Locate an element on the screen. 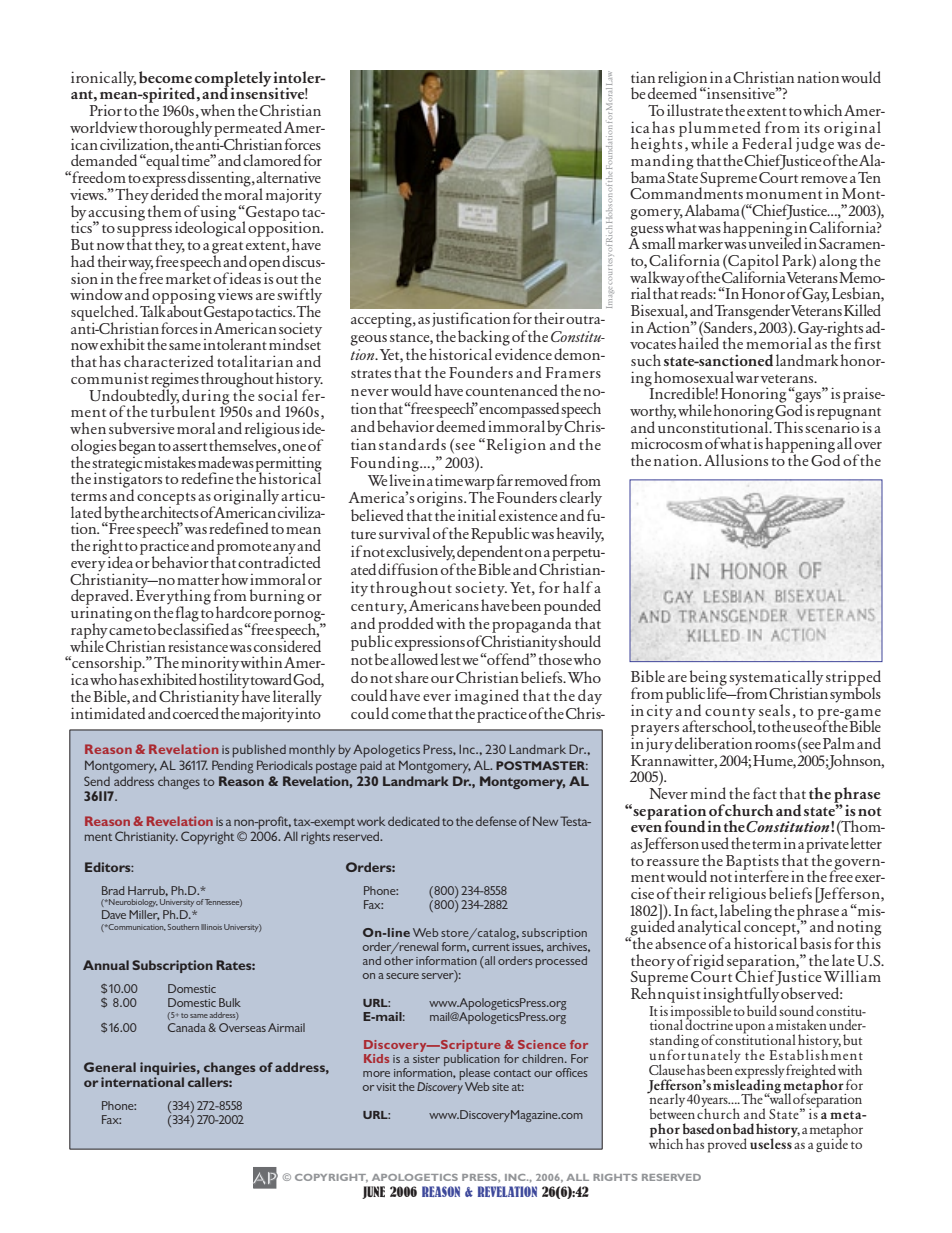 The height and width of the screenshot is (1233, 952). site is located at coordinates (500, 1087).
